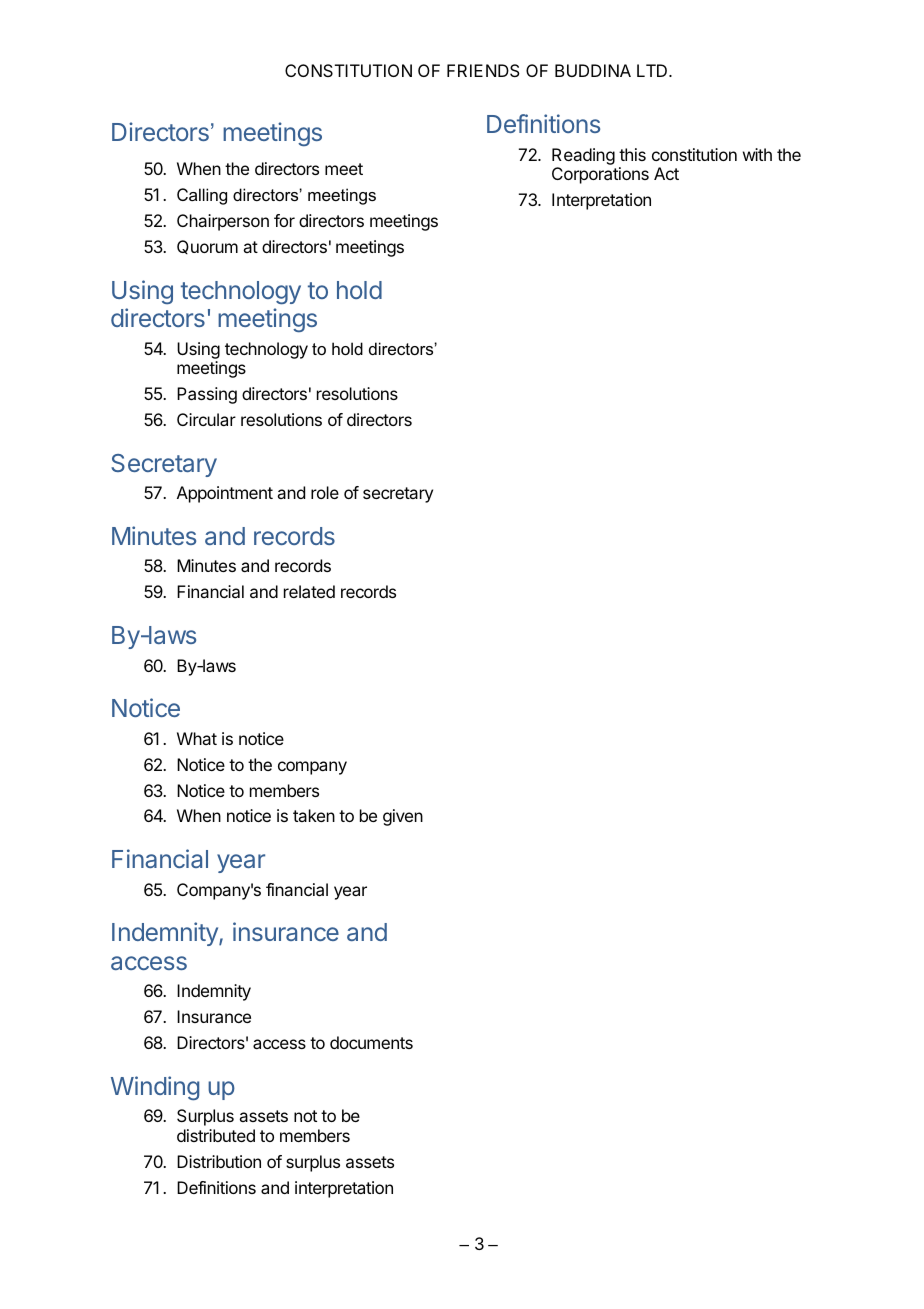 The image size is (924, 1309). Describe the element at coordinates (309, 591) in the screenshot. I see `related` at that location.
